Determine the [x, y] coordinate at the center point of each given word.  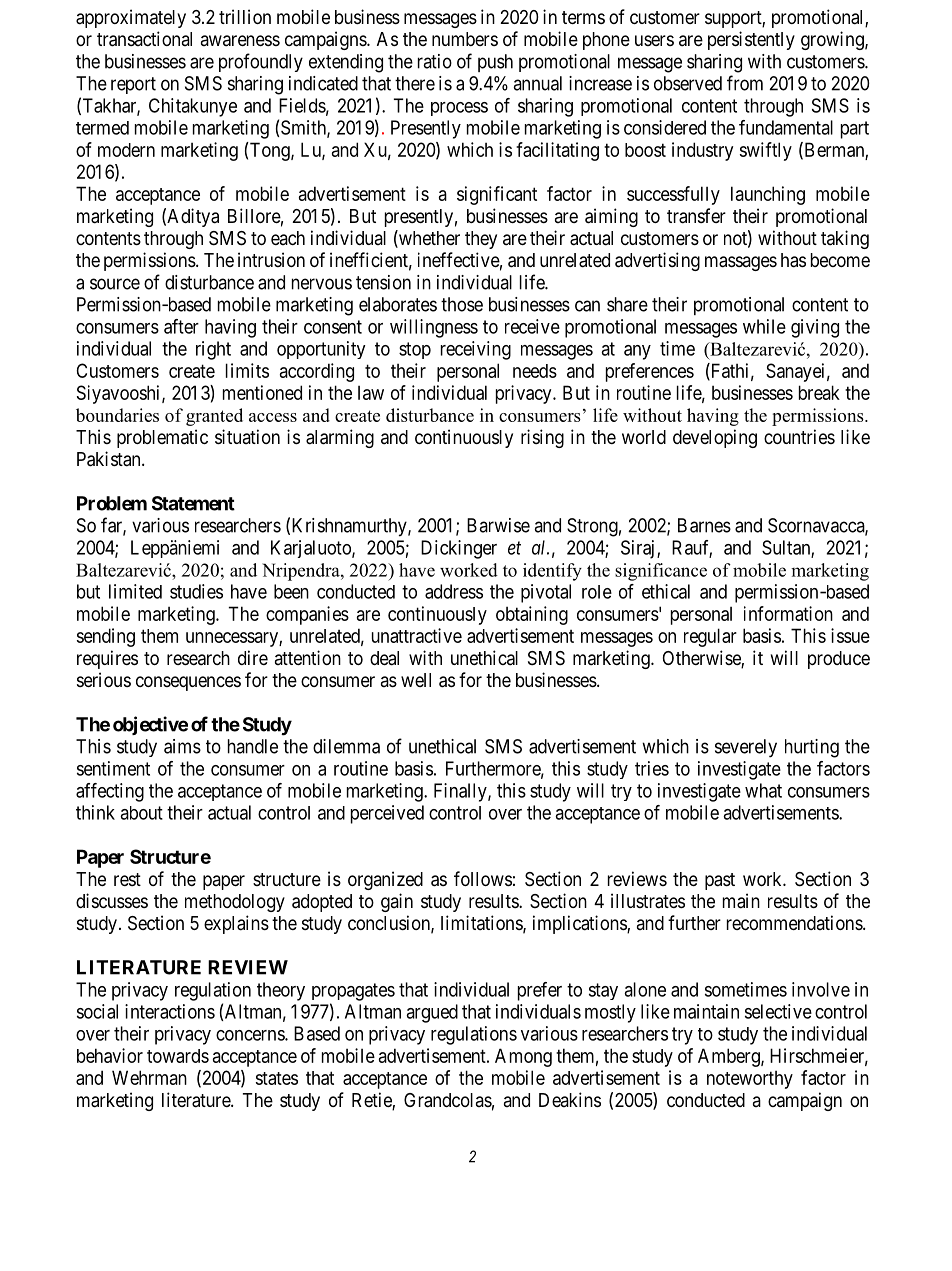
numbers [465, 39]
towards [178, 1056]
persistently [751, 40]
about [141, 813]
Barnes [704, 525]
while [764, 326]
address [454, 591]
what [763, 790]
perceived [387, 814]
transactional [144, 39]
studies [196, 591]
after [181, 326]
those [462, 304]
